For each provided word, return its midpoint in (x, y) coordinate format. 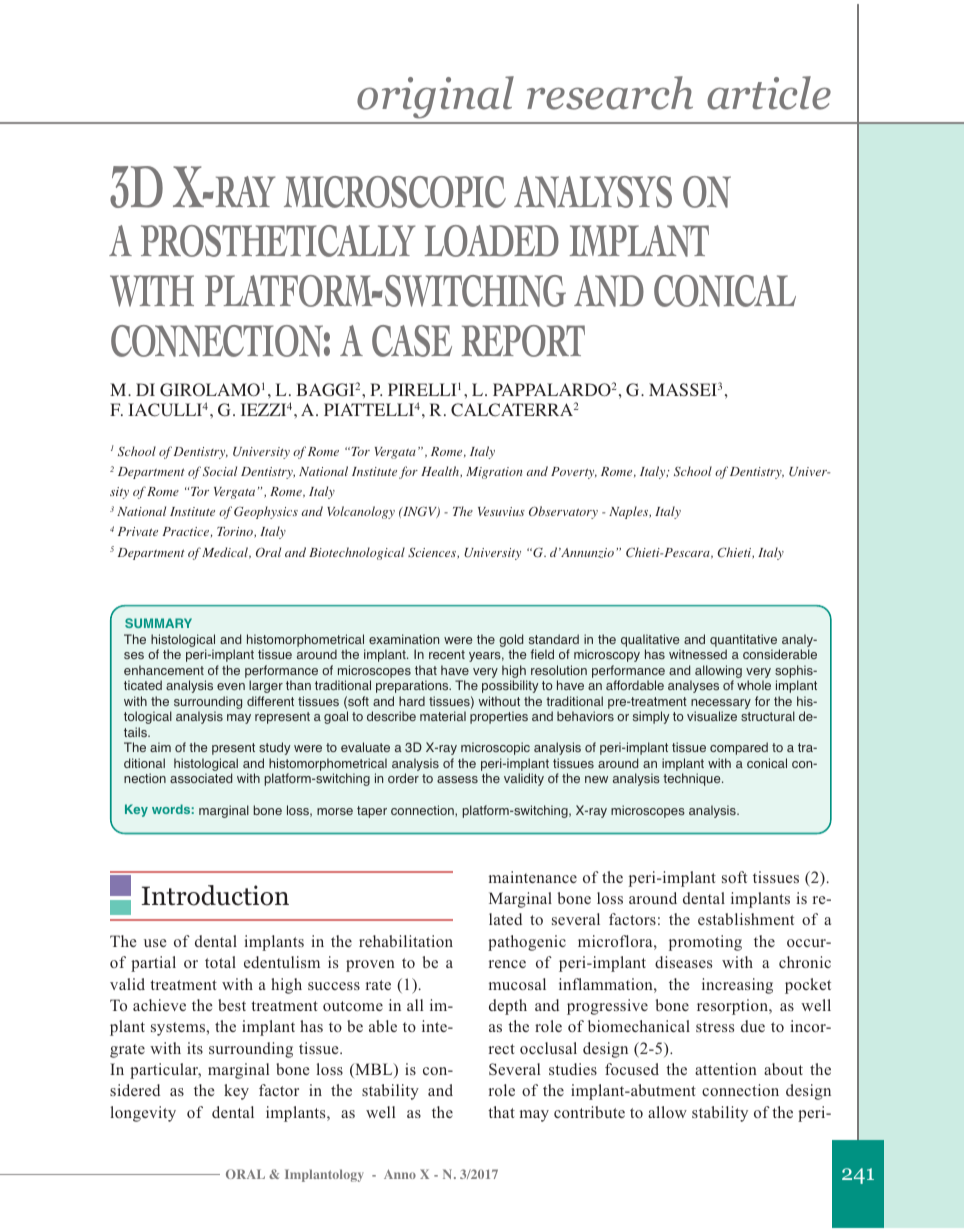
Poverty (574, 473)
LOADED (492, 241)
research (610, 93)
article (769, 93)
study (275, 748)
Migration (494, 473)
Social (220, 471)
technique (693, 779)
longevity (143, 1114)
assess (457, 780)
